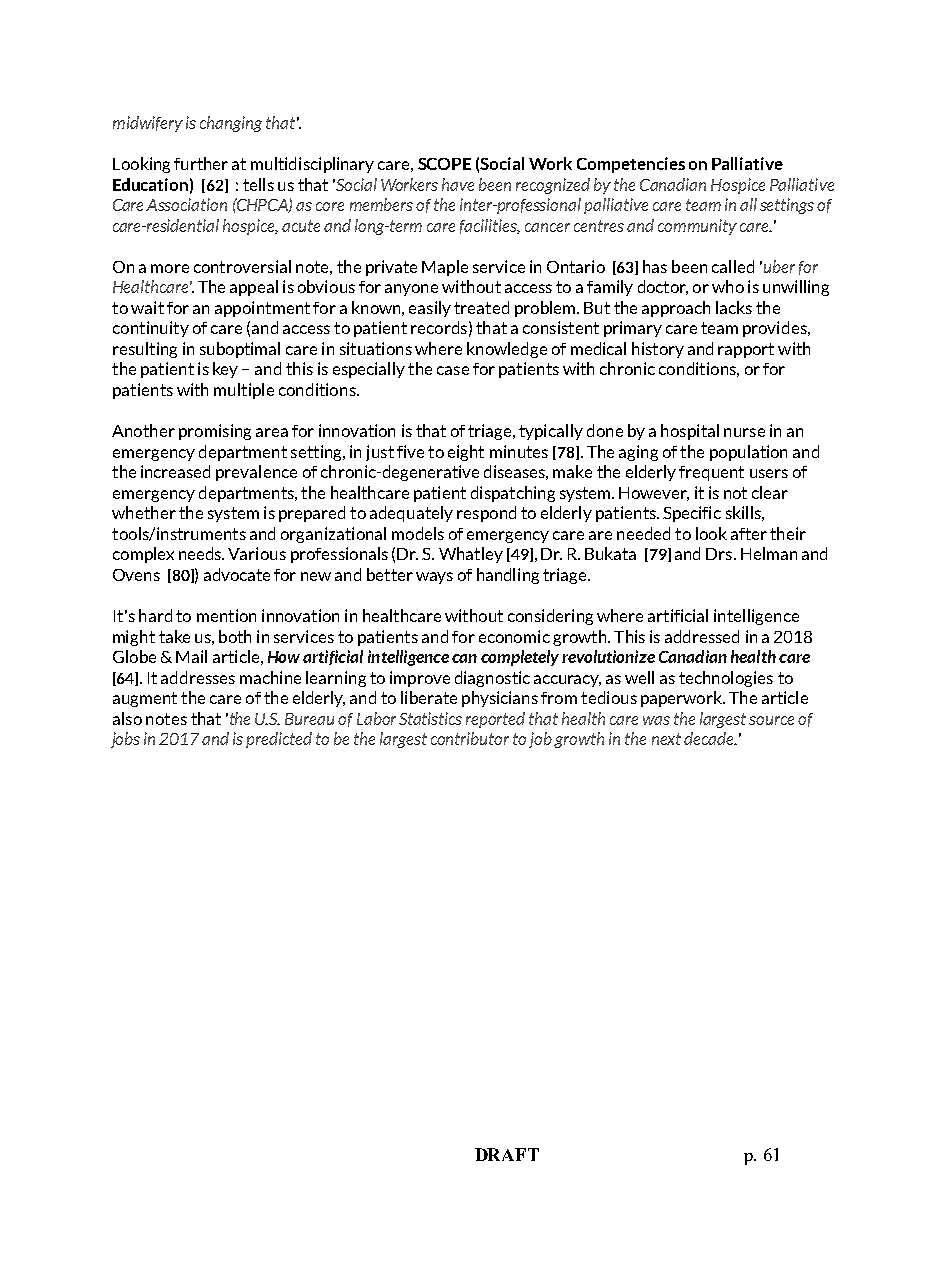  What do you see at coordinates (514, 636) in the page?
I see `economic` at bounding box center [514, 636].
